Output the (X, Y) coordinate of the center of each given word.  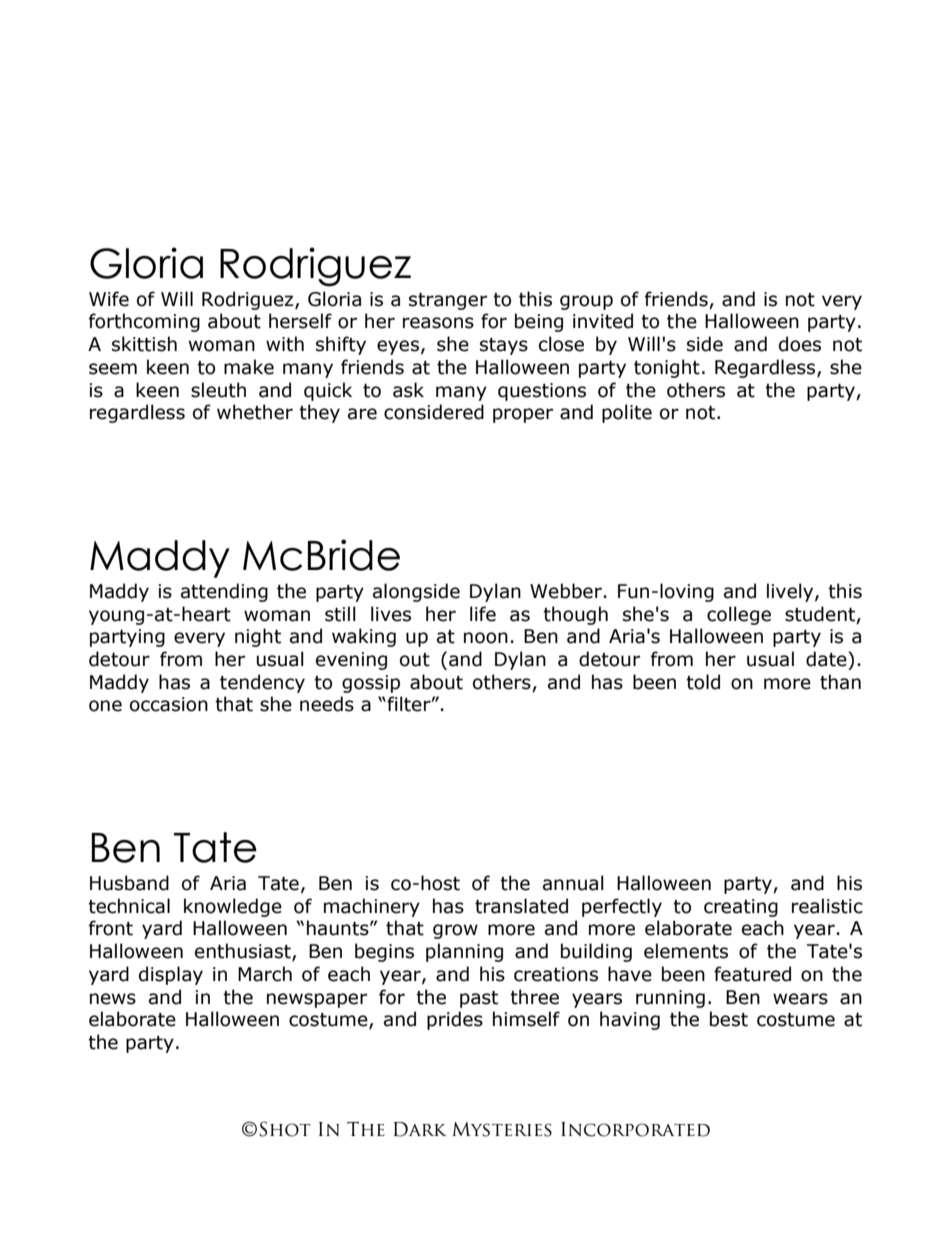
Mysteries (502, 1129)
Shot (285, 1129)
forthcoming (144, 322)
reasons (438, 323)
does (800, 344)
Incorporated (635, 1129)
